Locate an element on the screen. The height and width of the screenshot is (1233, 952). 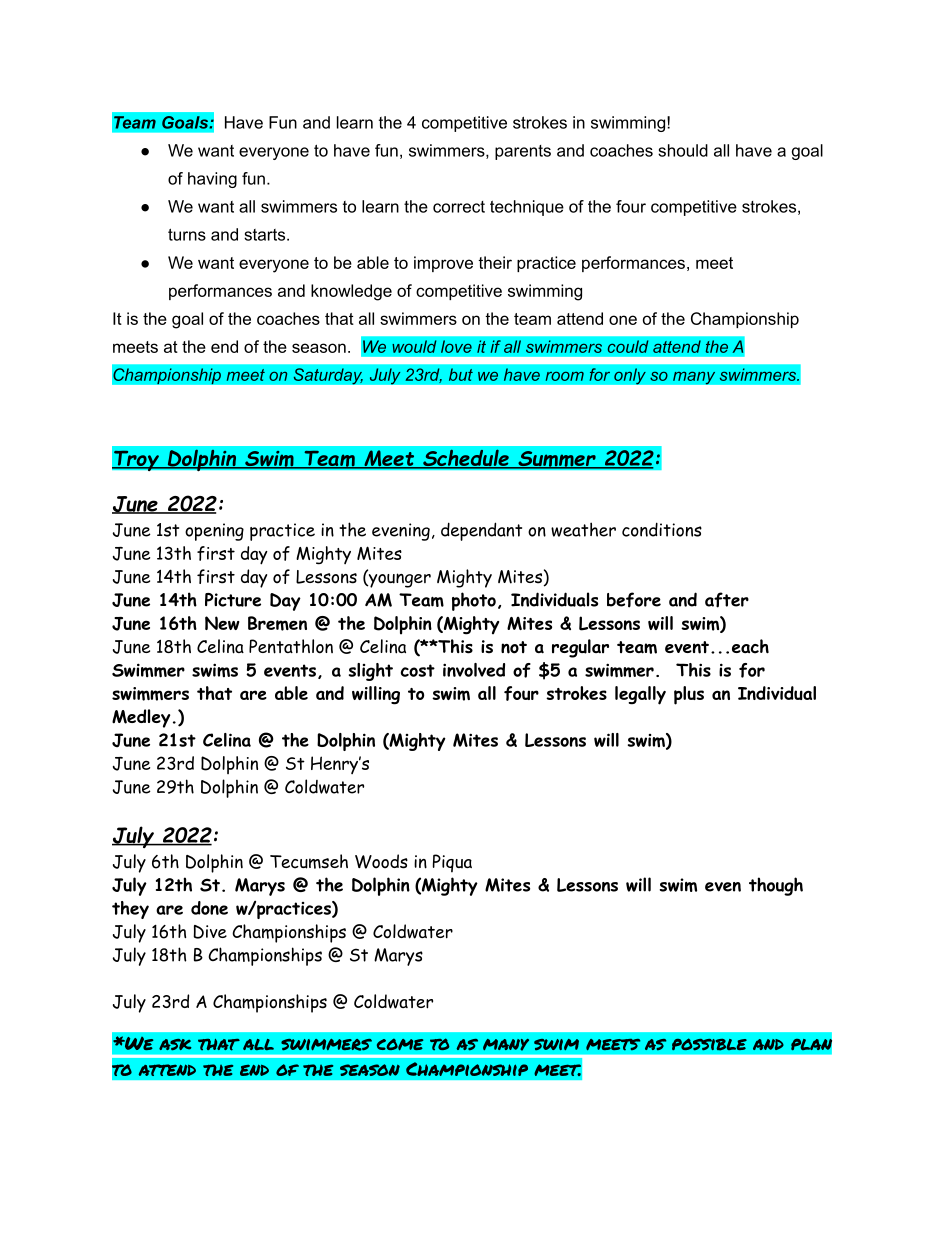
having is located at coordinates (212, 180).
